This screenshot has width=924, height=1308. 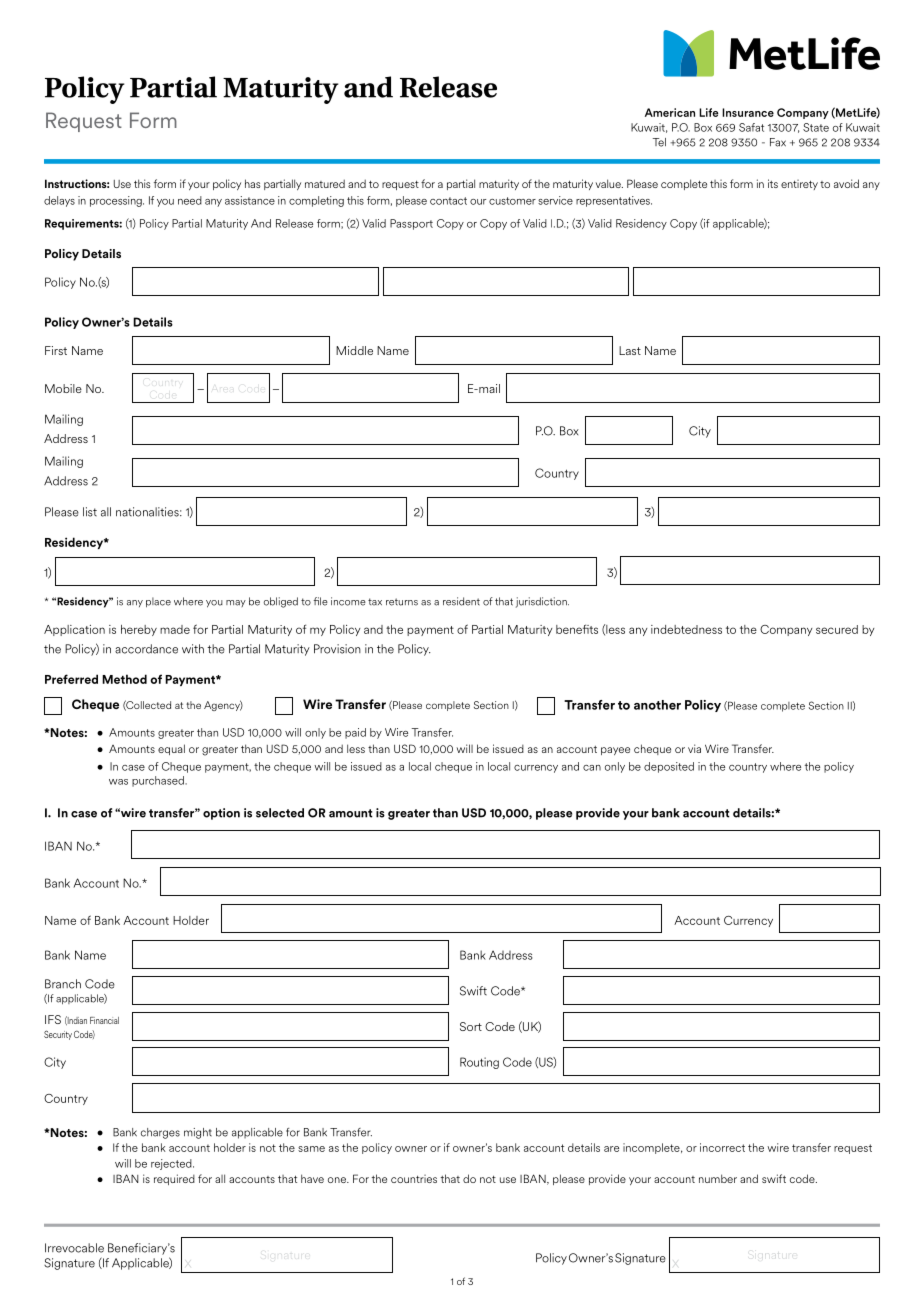 I want to click on contact, so click(x=448, y=201).
